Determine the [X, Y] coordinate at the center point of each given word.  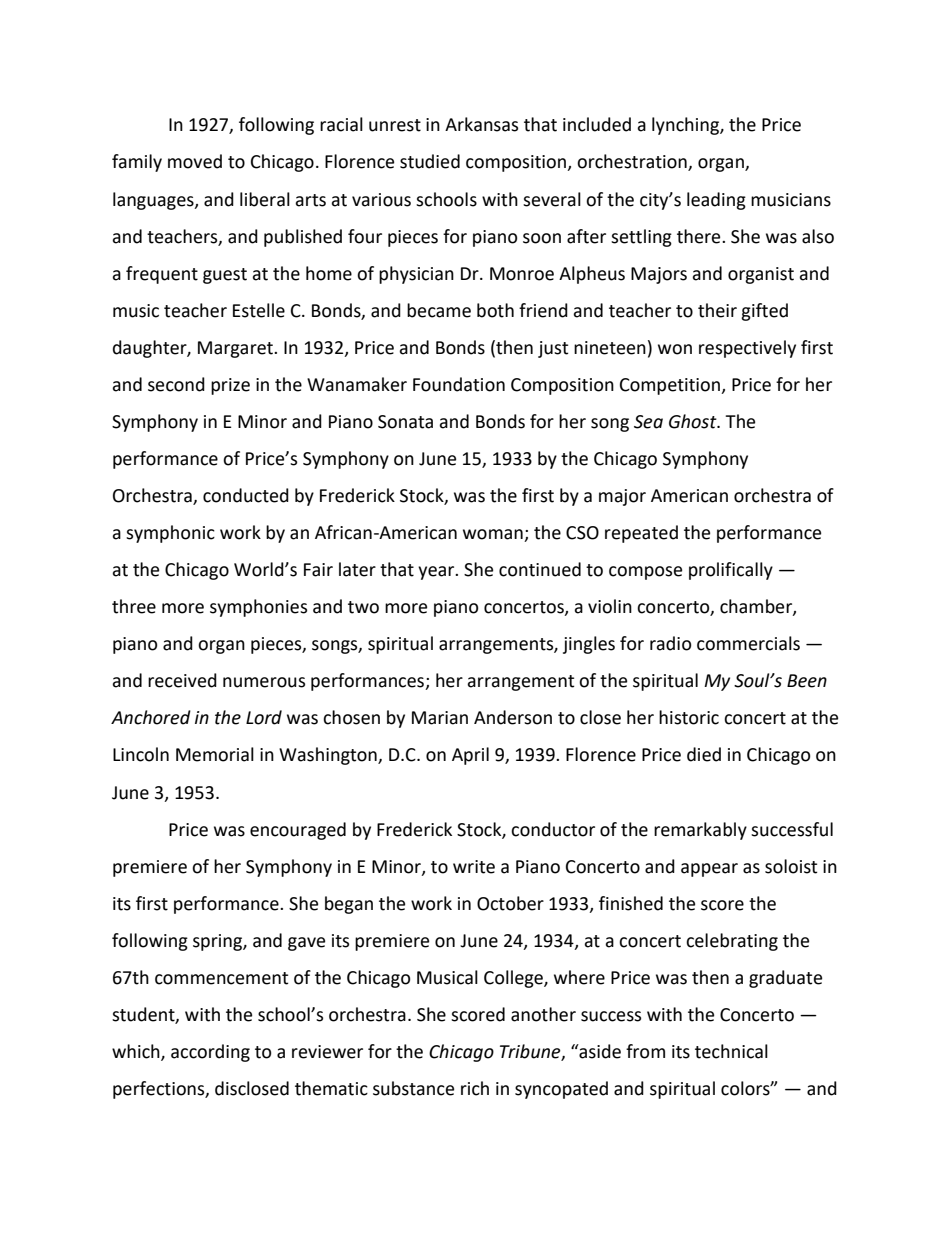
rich [475, 1088]
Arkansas [481, 124]
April [470, 756]
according [210, 1053]
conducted [246, 495]
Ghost [694, 421]
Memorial [215, 754]
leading [716, 201]
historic [689, 717]
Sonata [405, 422]
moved [195, 161]
